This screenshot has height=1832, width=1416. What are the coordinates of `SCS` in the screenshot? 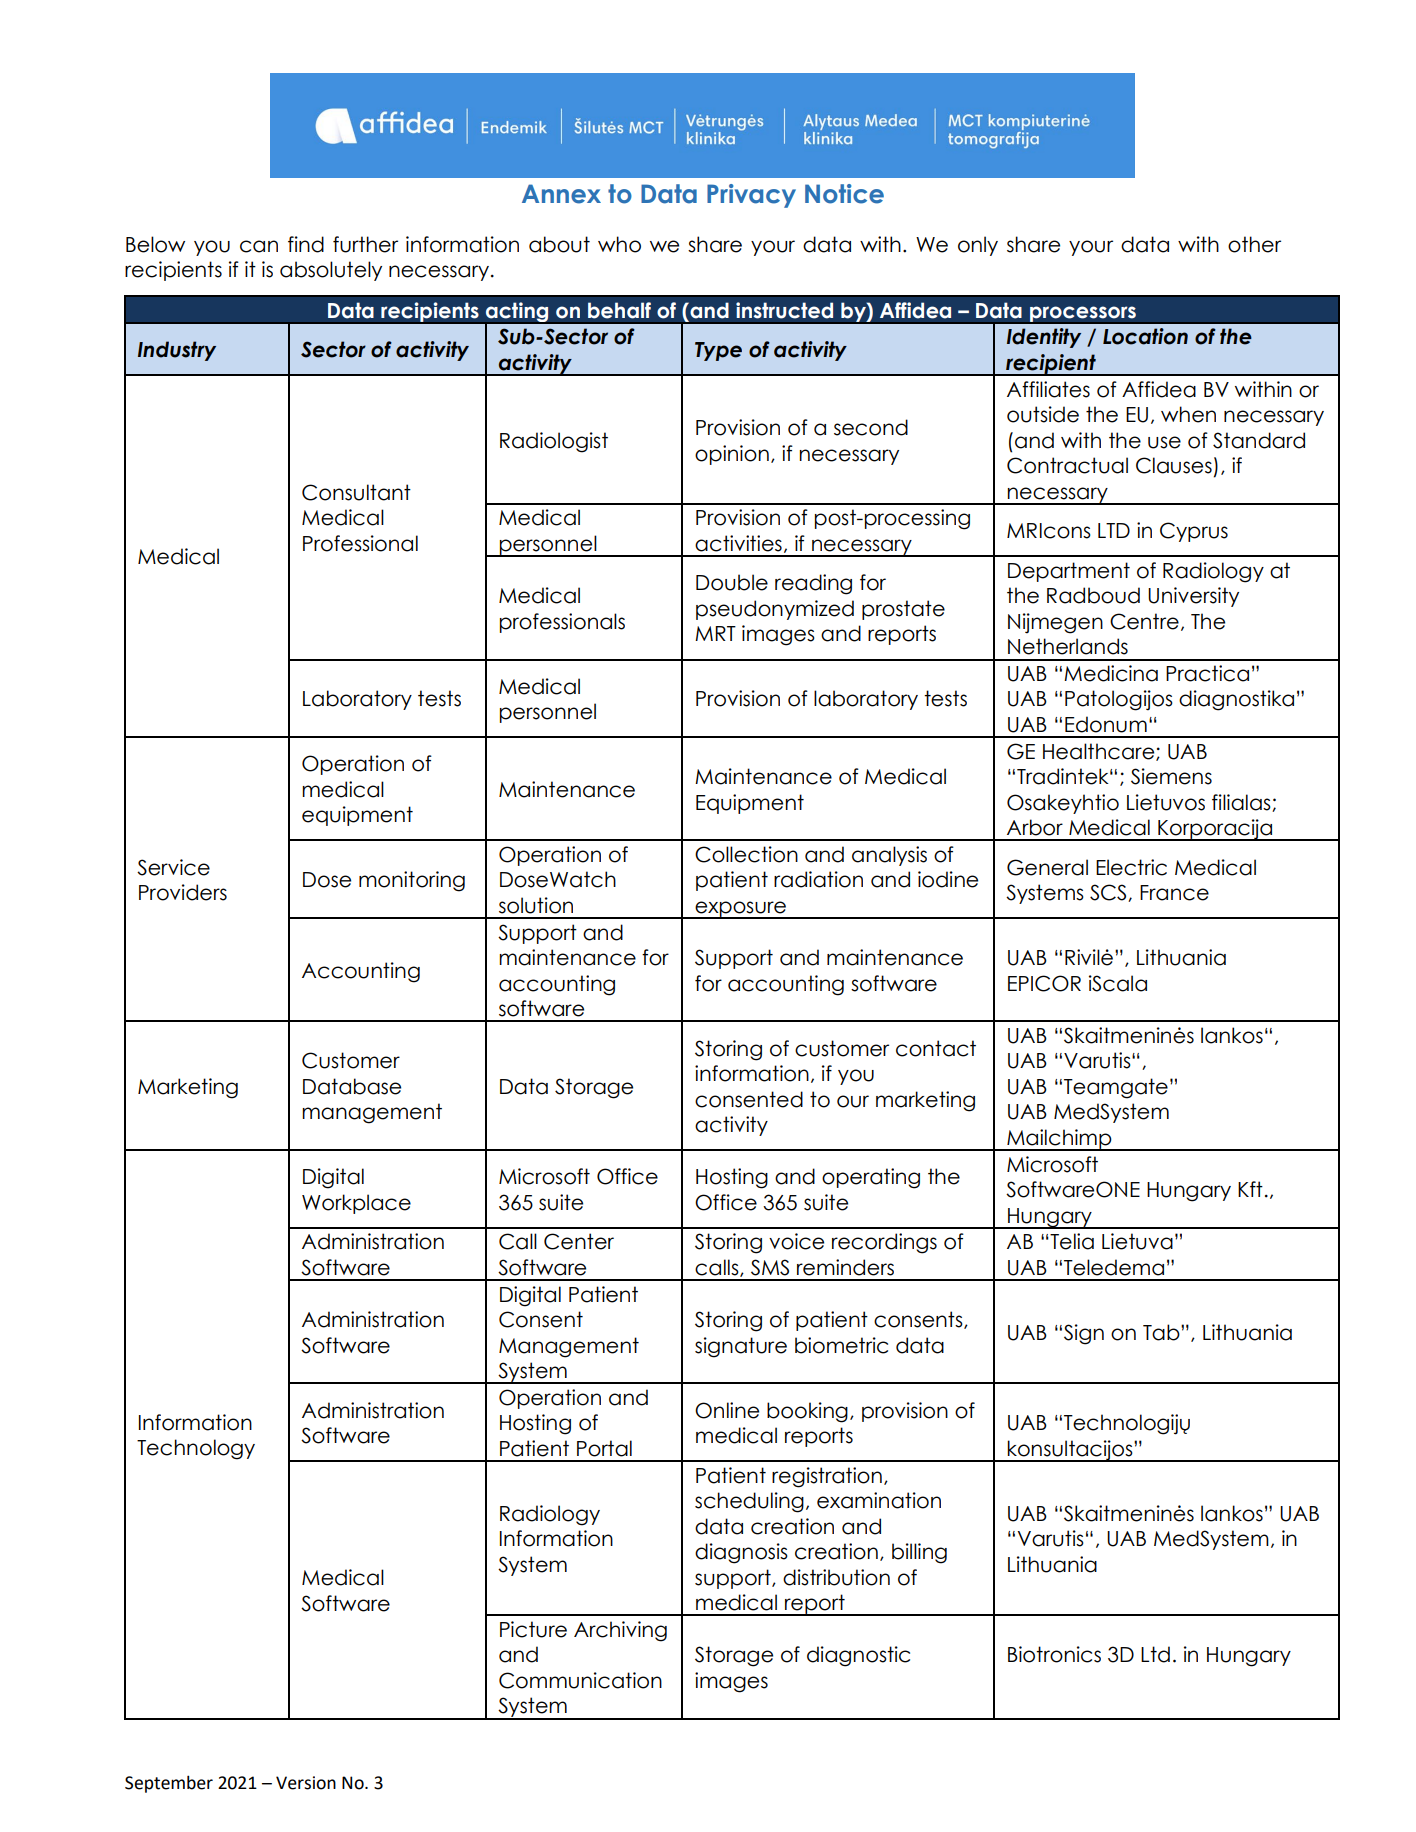 It's located at (1109, 893).
